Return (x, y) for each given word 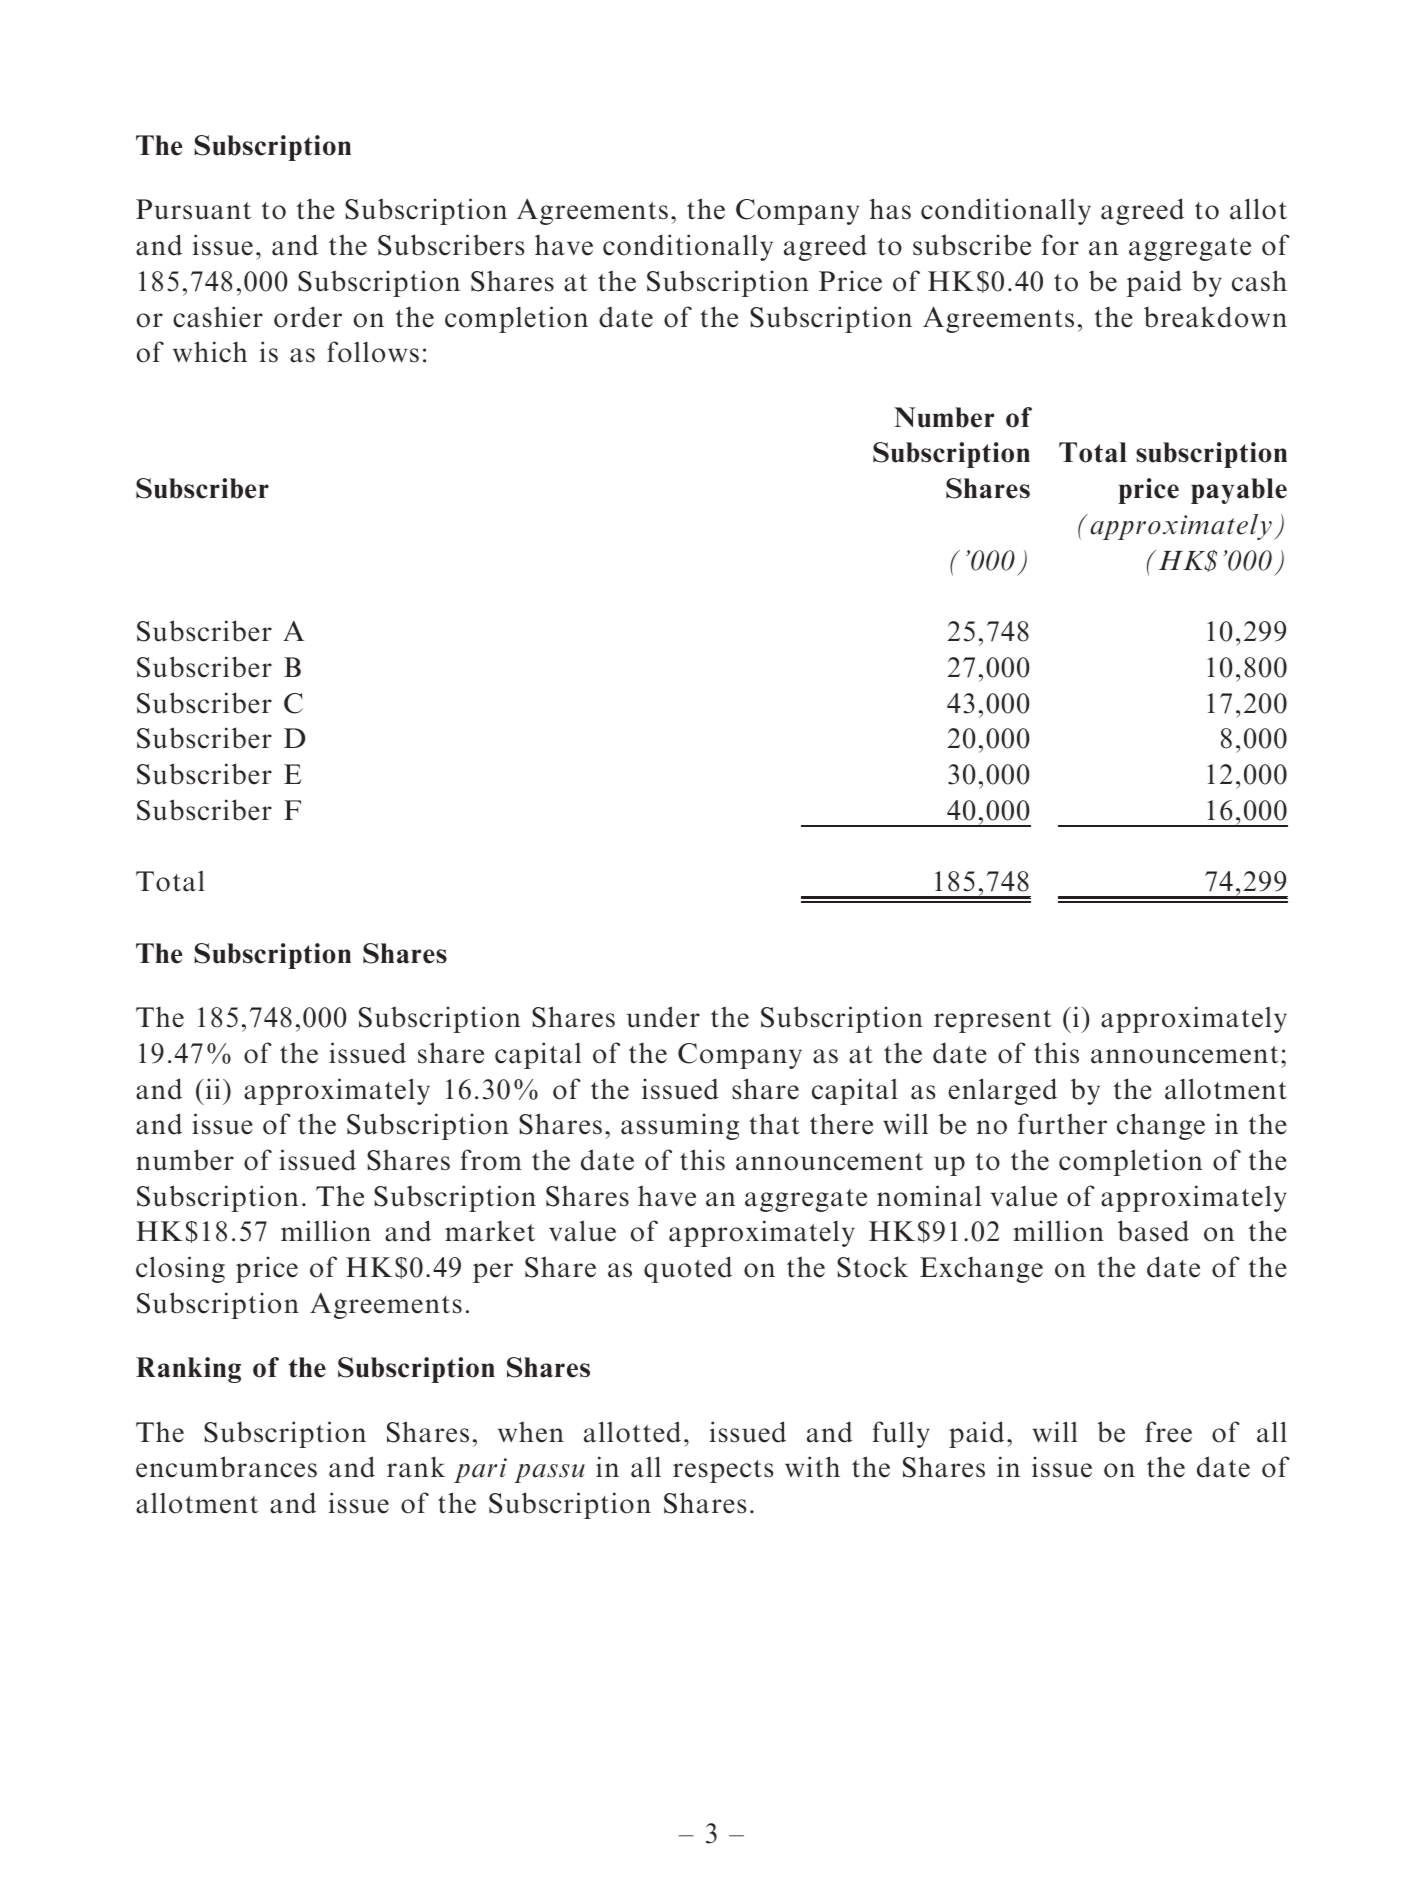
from (491, 1160)
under (663, 1017)
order (308, 317)
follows (373, 352)
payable (1239, 491)
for (1060, 245)
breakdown (1215, 317)
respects (723, 1471)
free (1168, 1432)
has (890, 209)
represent (992, 1021)
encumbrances (226, 1467)
